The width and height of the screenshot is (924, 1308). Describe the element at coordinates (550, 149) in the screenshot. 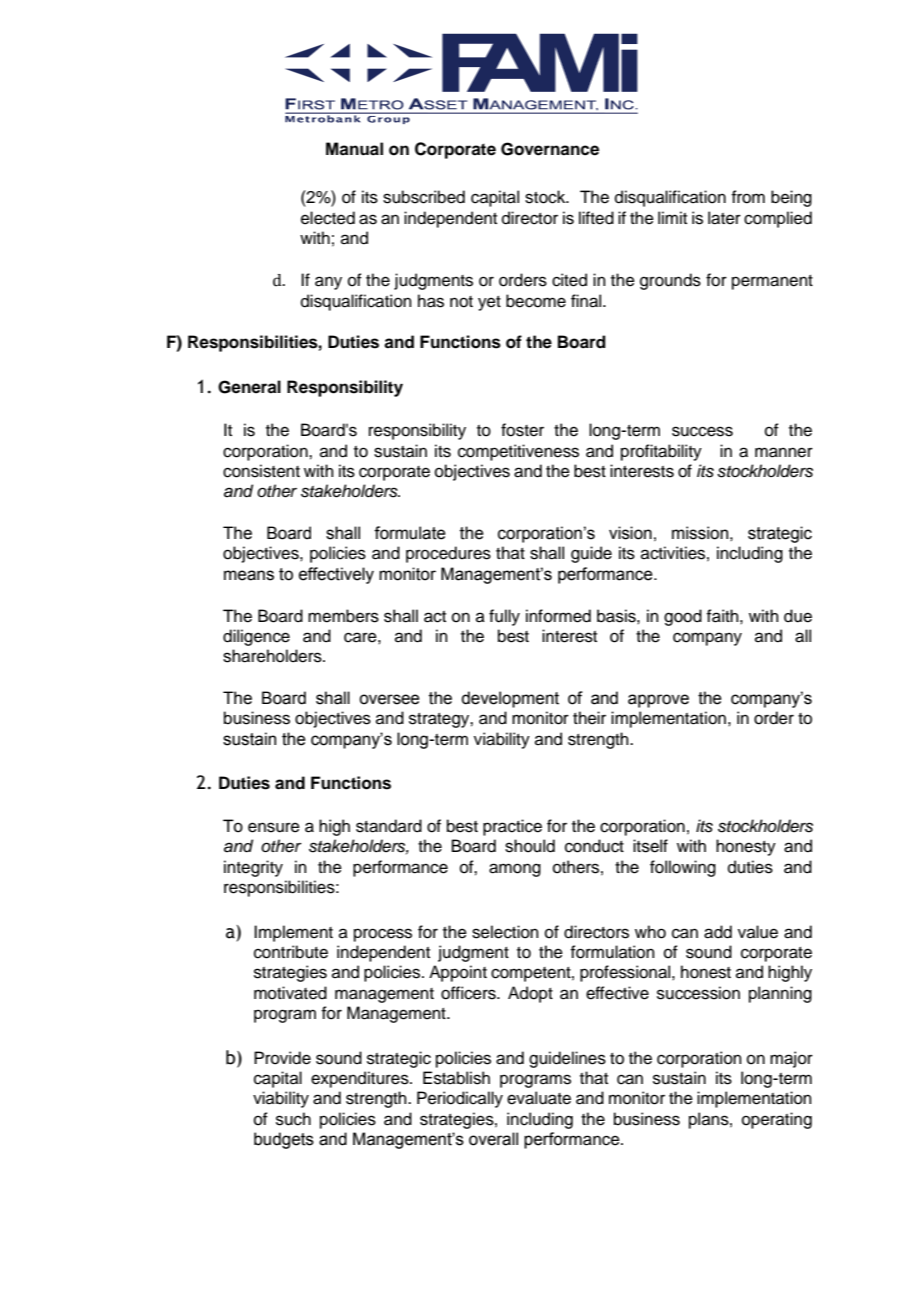

I see `Governance` at that location.
